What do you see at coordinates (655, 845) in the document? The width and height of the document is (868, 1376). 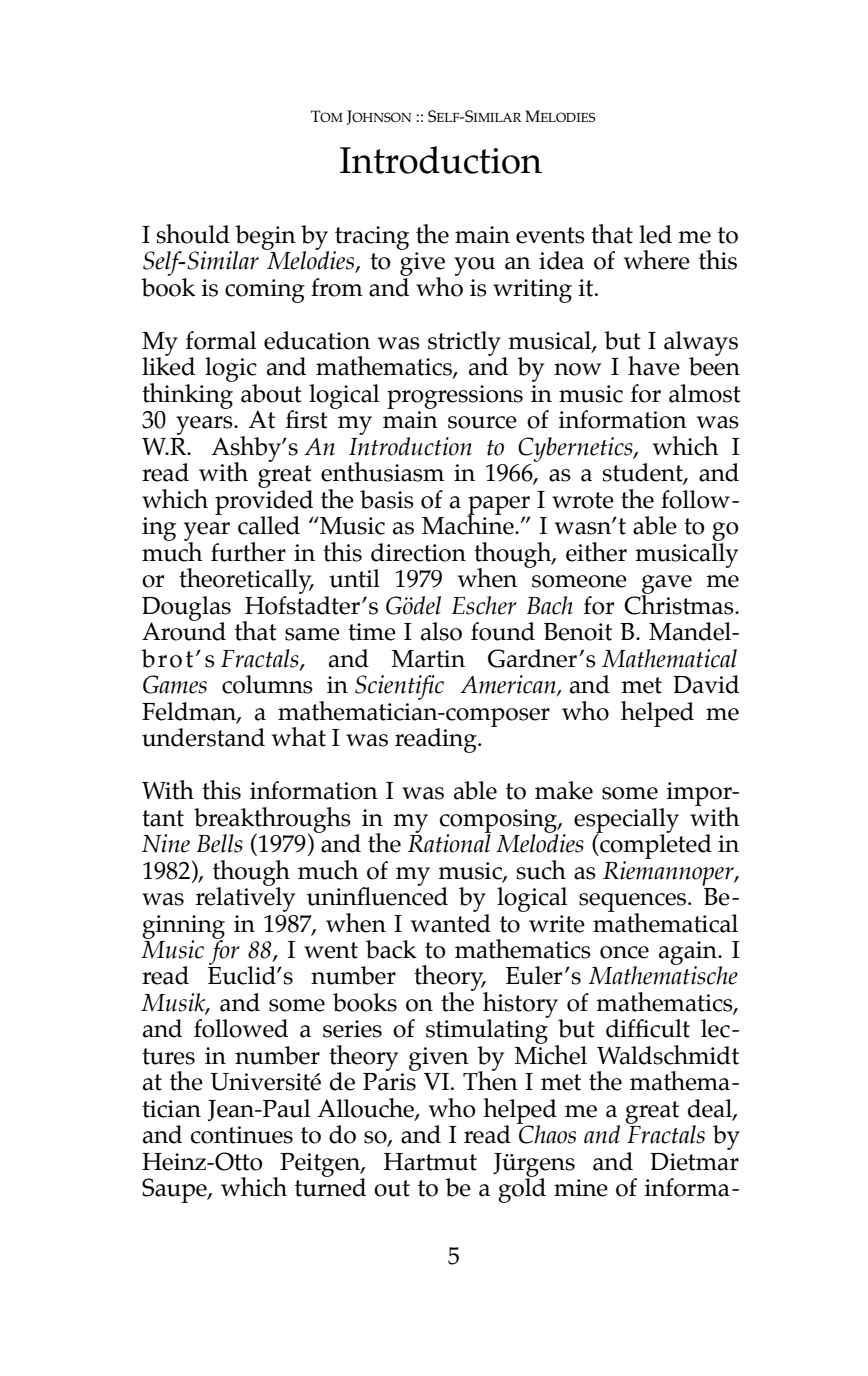 I see `completed` at bounding box center [655, 845].
